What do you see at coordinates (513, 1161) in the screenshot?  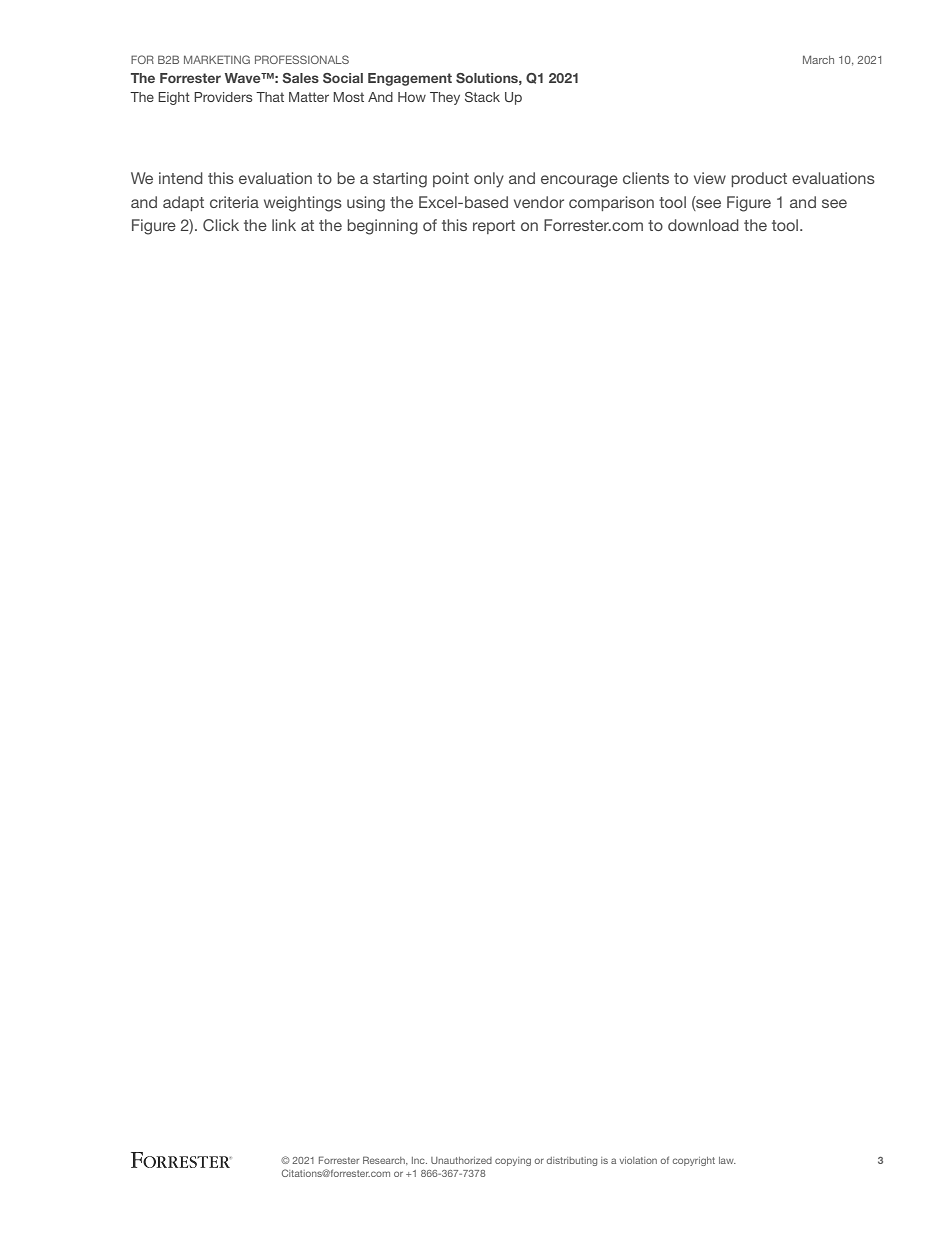 I see `copying` at bounding box center [513, 1161].
